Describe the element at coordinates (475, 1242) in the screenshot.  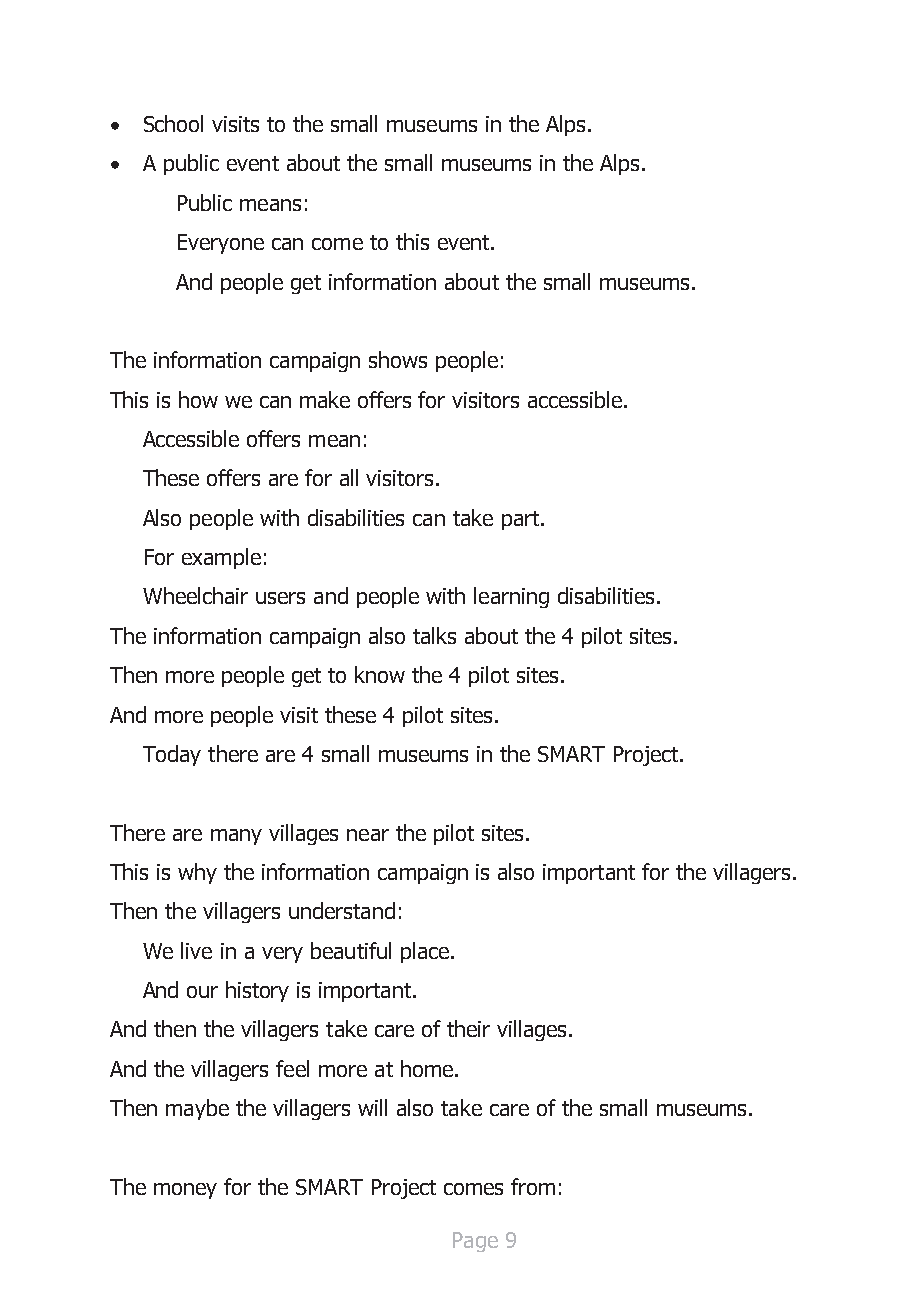
I see `Page` at that location.
